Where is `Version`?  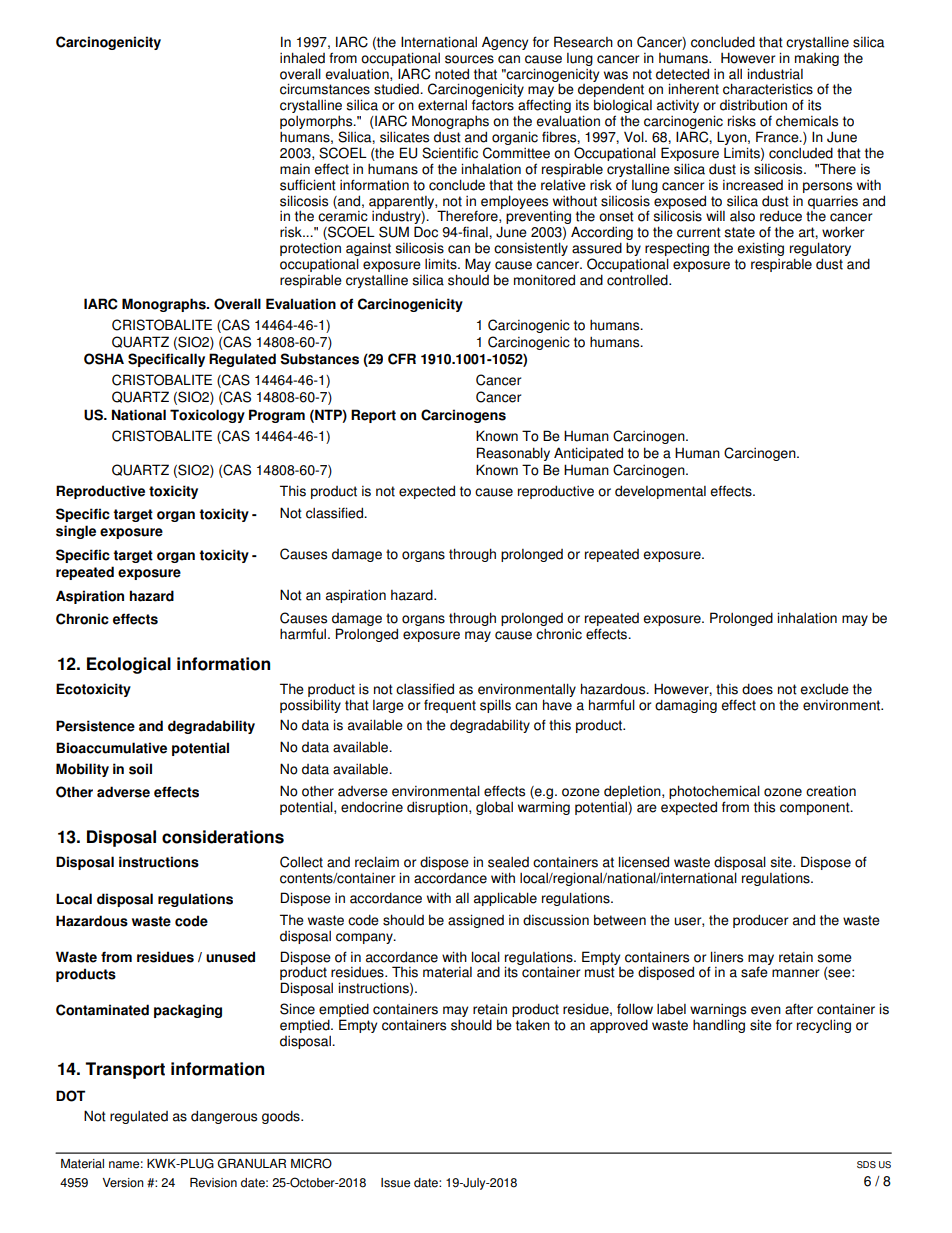 Version is located at coordinates (123, 1183).
